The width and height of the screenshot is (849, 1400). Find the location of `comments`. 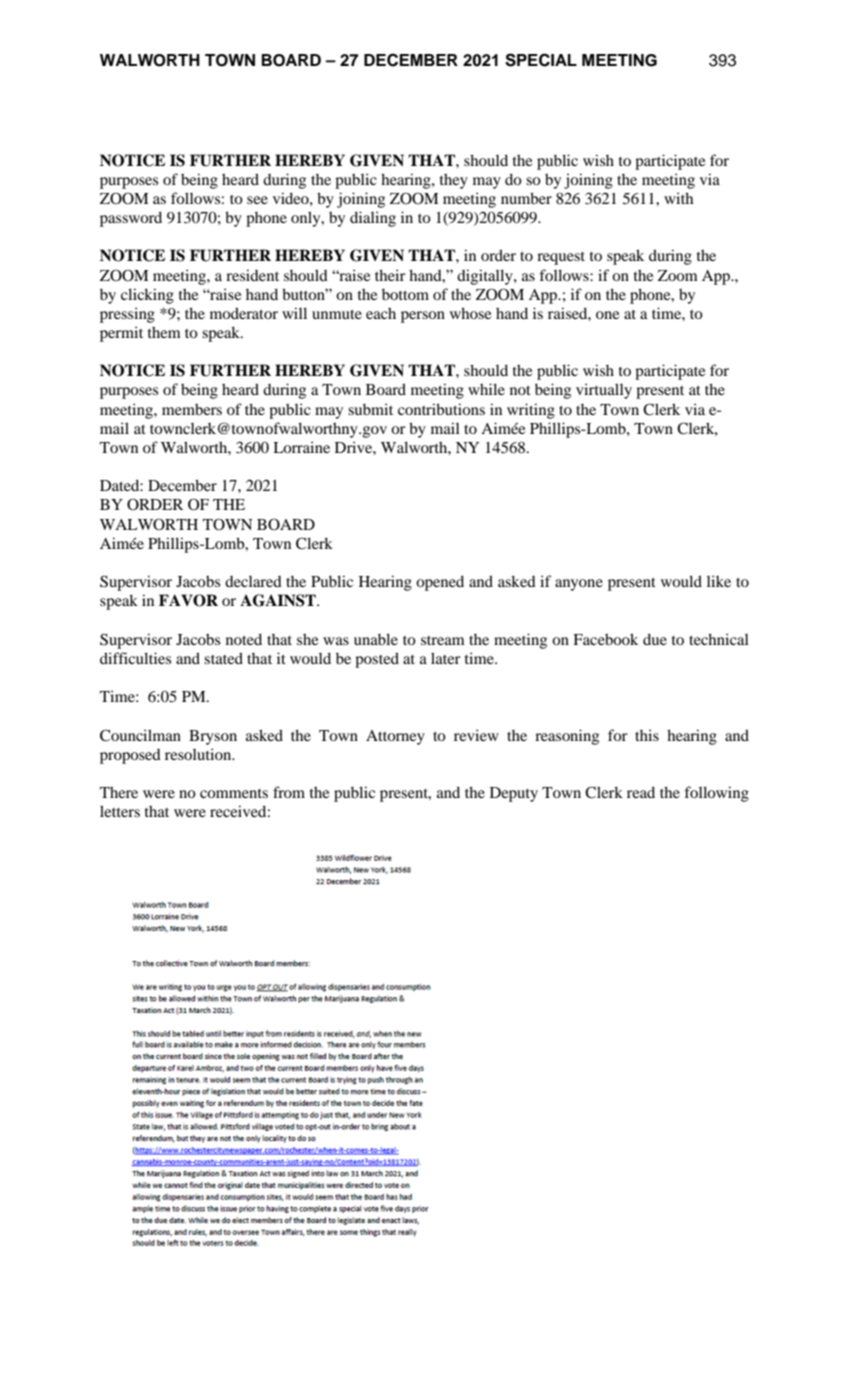

comments is located at coordinates (234, 793).
